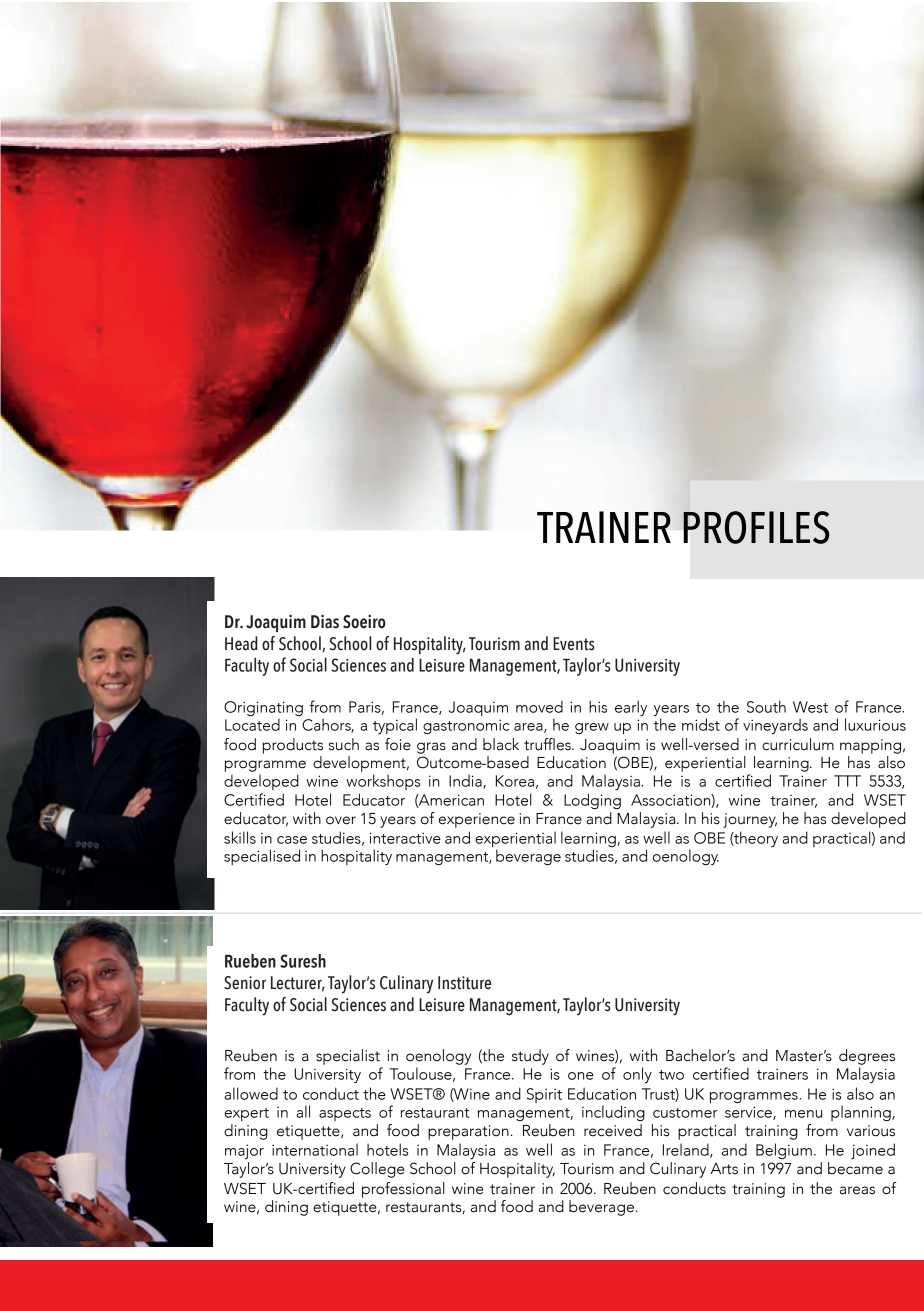 The width and height of the screenshot is (924, 1311). I want to click on Dias, so click(325, 621).
